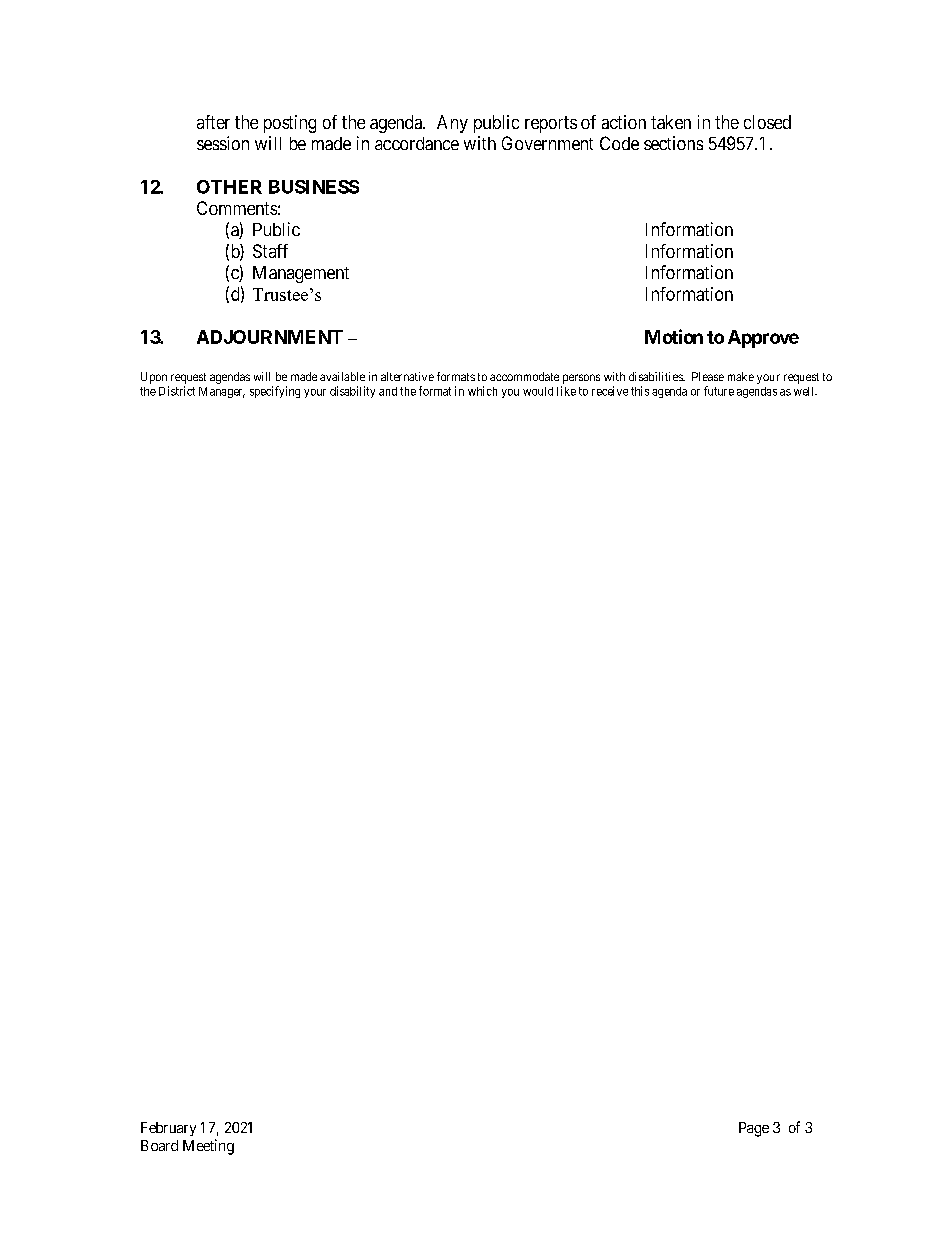 The width and height of the screenshot is (952, 1233). Describe the element at coordinates (275, 392) in the screenshot. I see `specifying` at that location.
